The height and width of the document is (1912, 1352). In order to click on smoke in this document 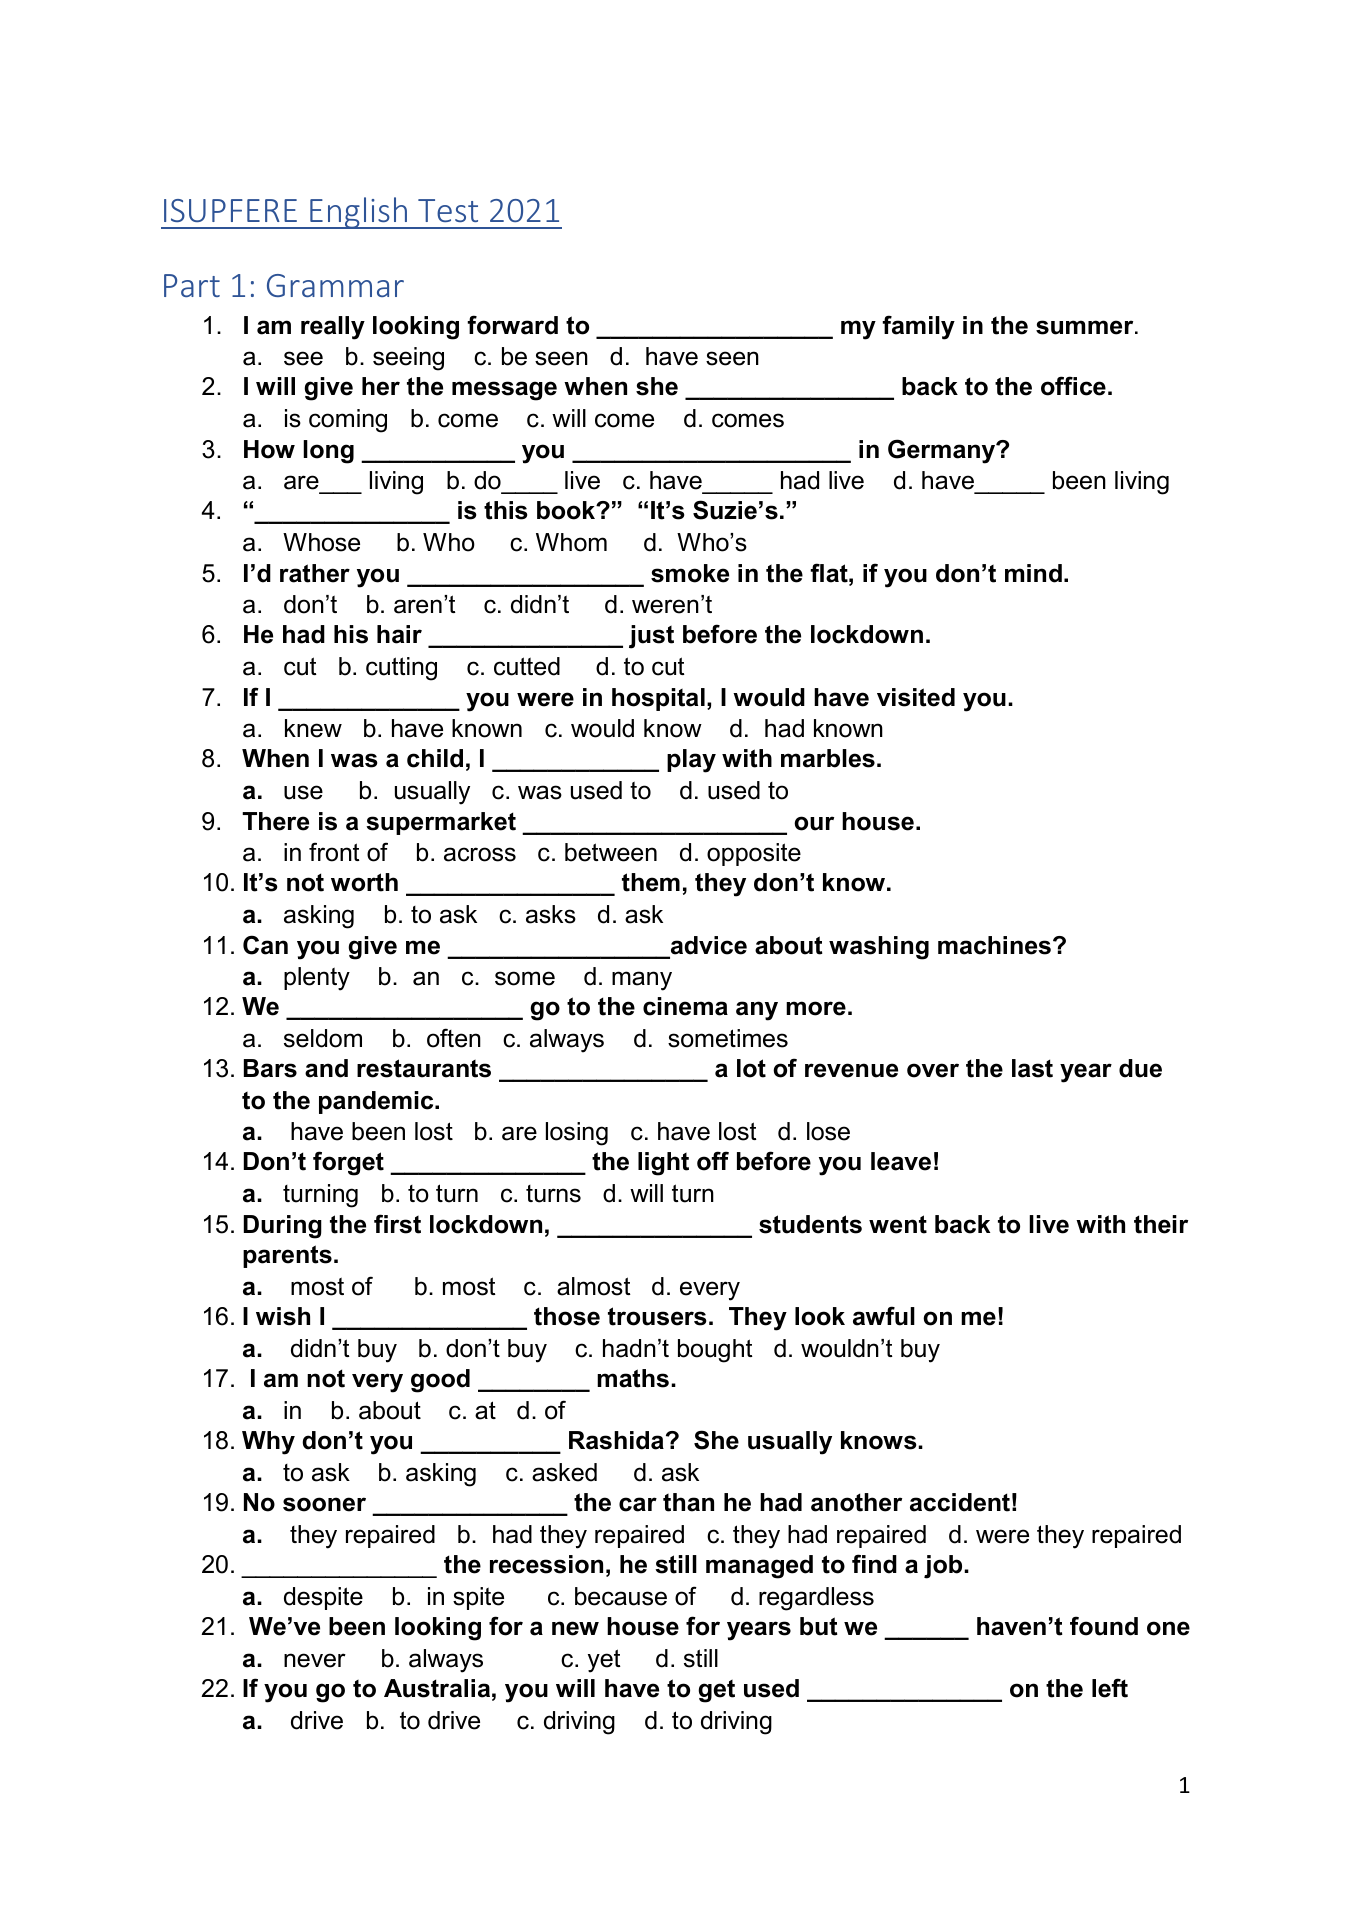, I will do `click(690, 573)`.
